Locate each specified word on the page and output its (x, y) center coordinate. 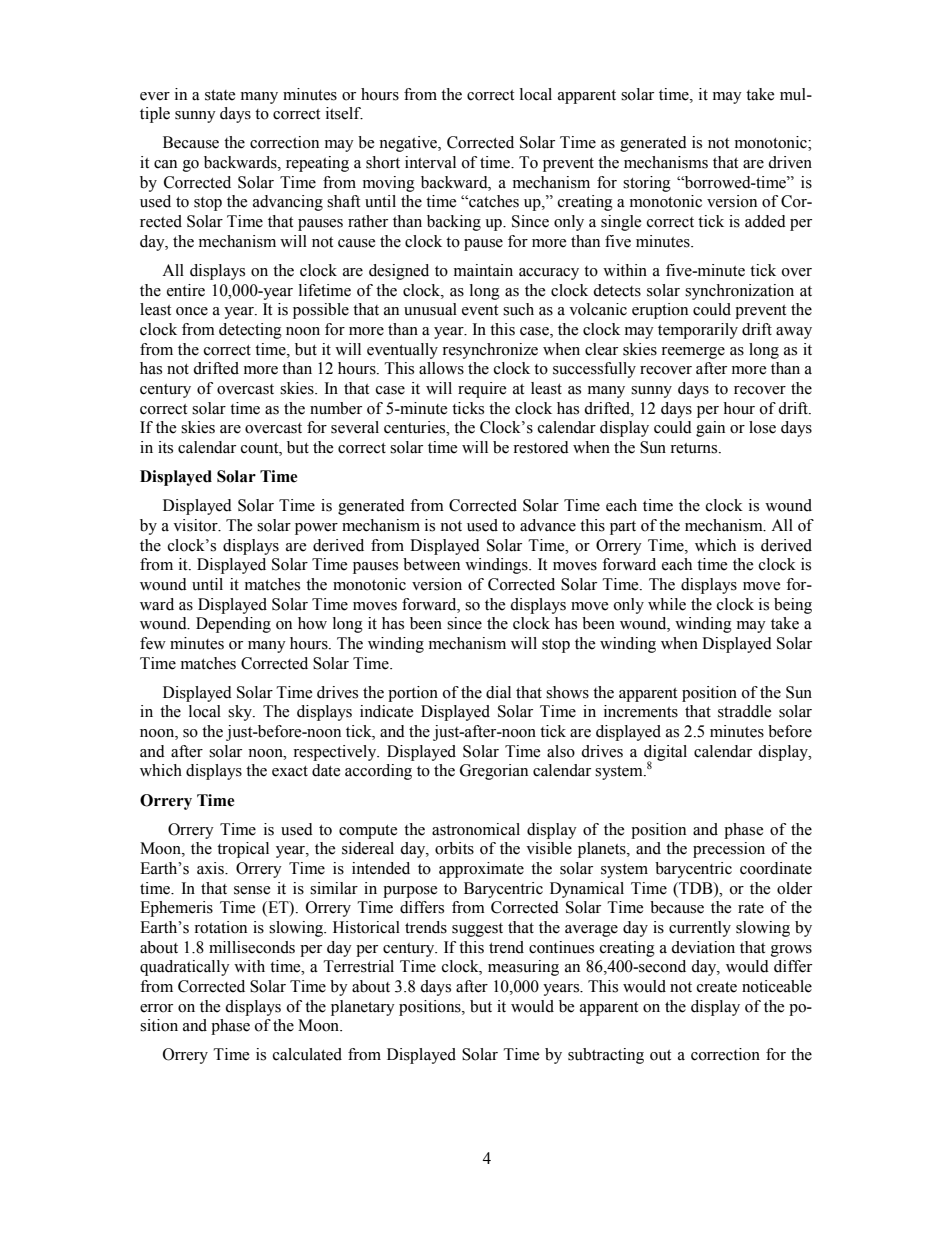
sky (241, 713)
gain (710, 429)
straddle (744, 711)
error (156, 1008)
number (336, 408)
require (482, 390)
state (220, 95)
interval (430, 162)
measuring (523, 968)
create (717, 987)
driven (790, 162)
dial (498, 692)
